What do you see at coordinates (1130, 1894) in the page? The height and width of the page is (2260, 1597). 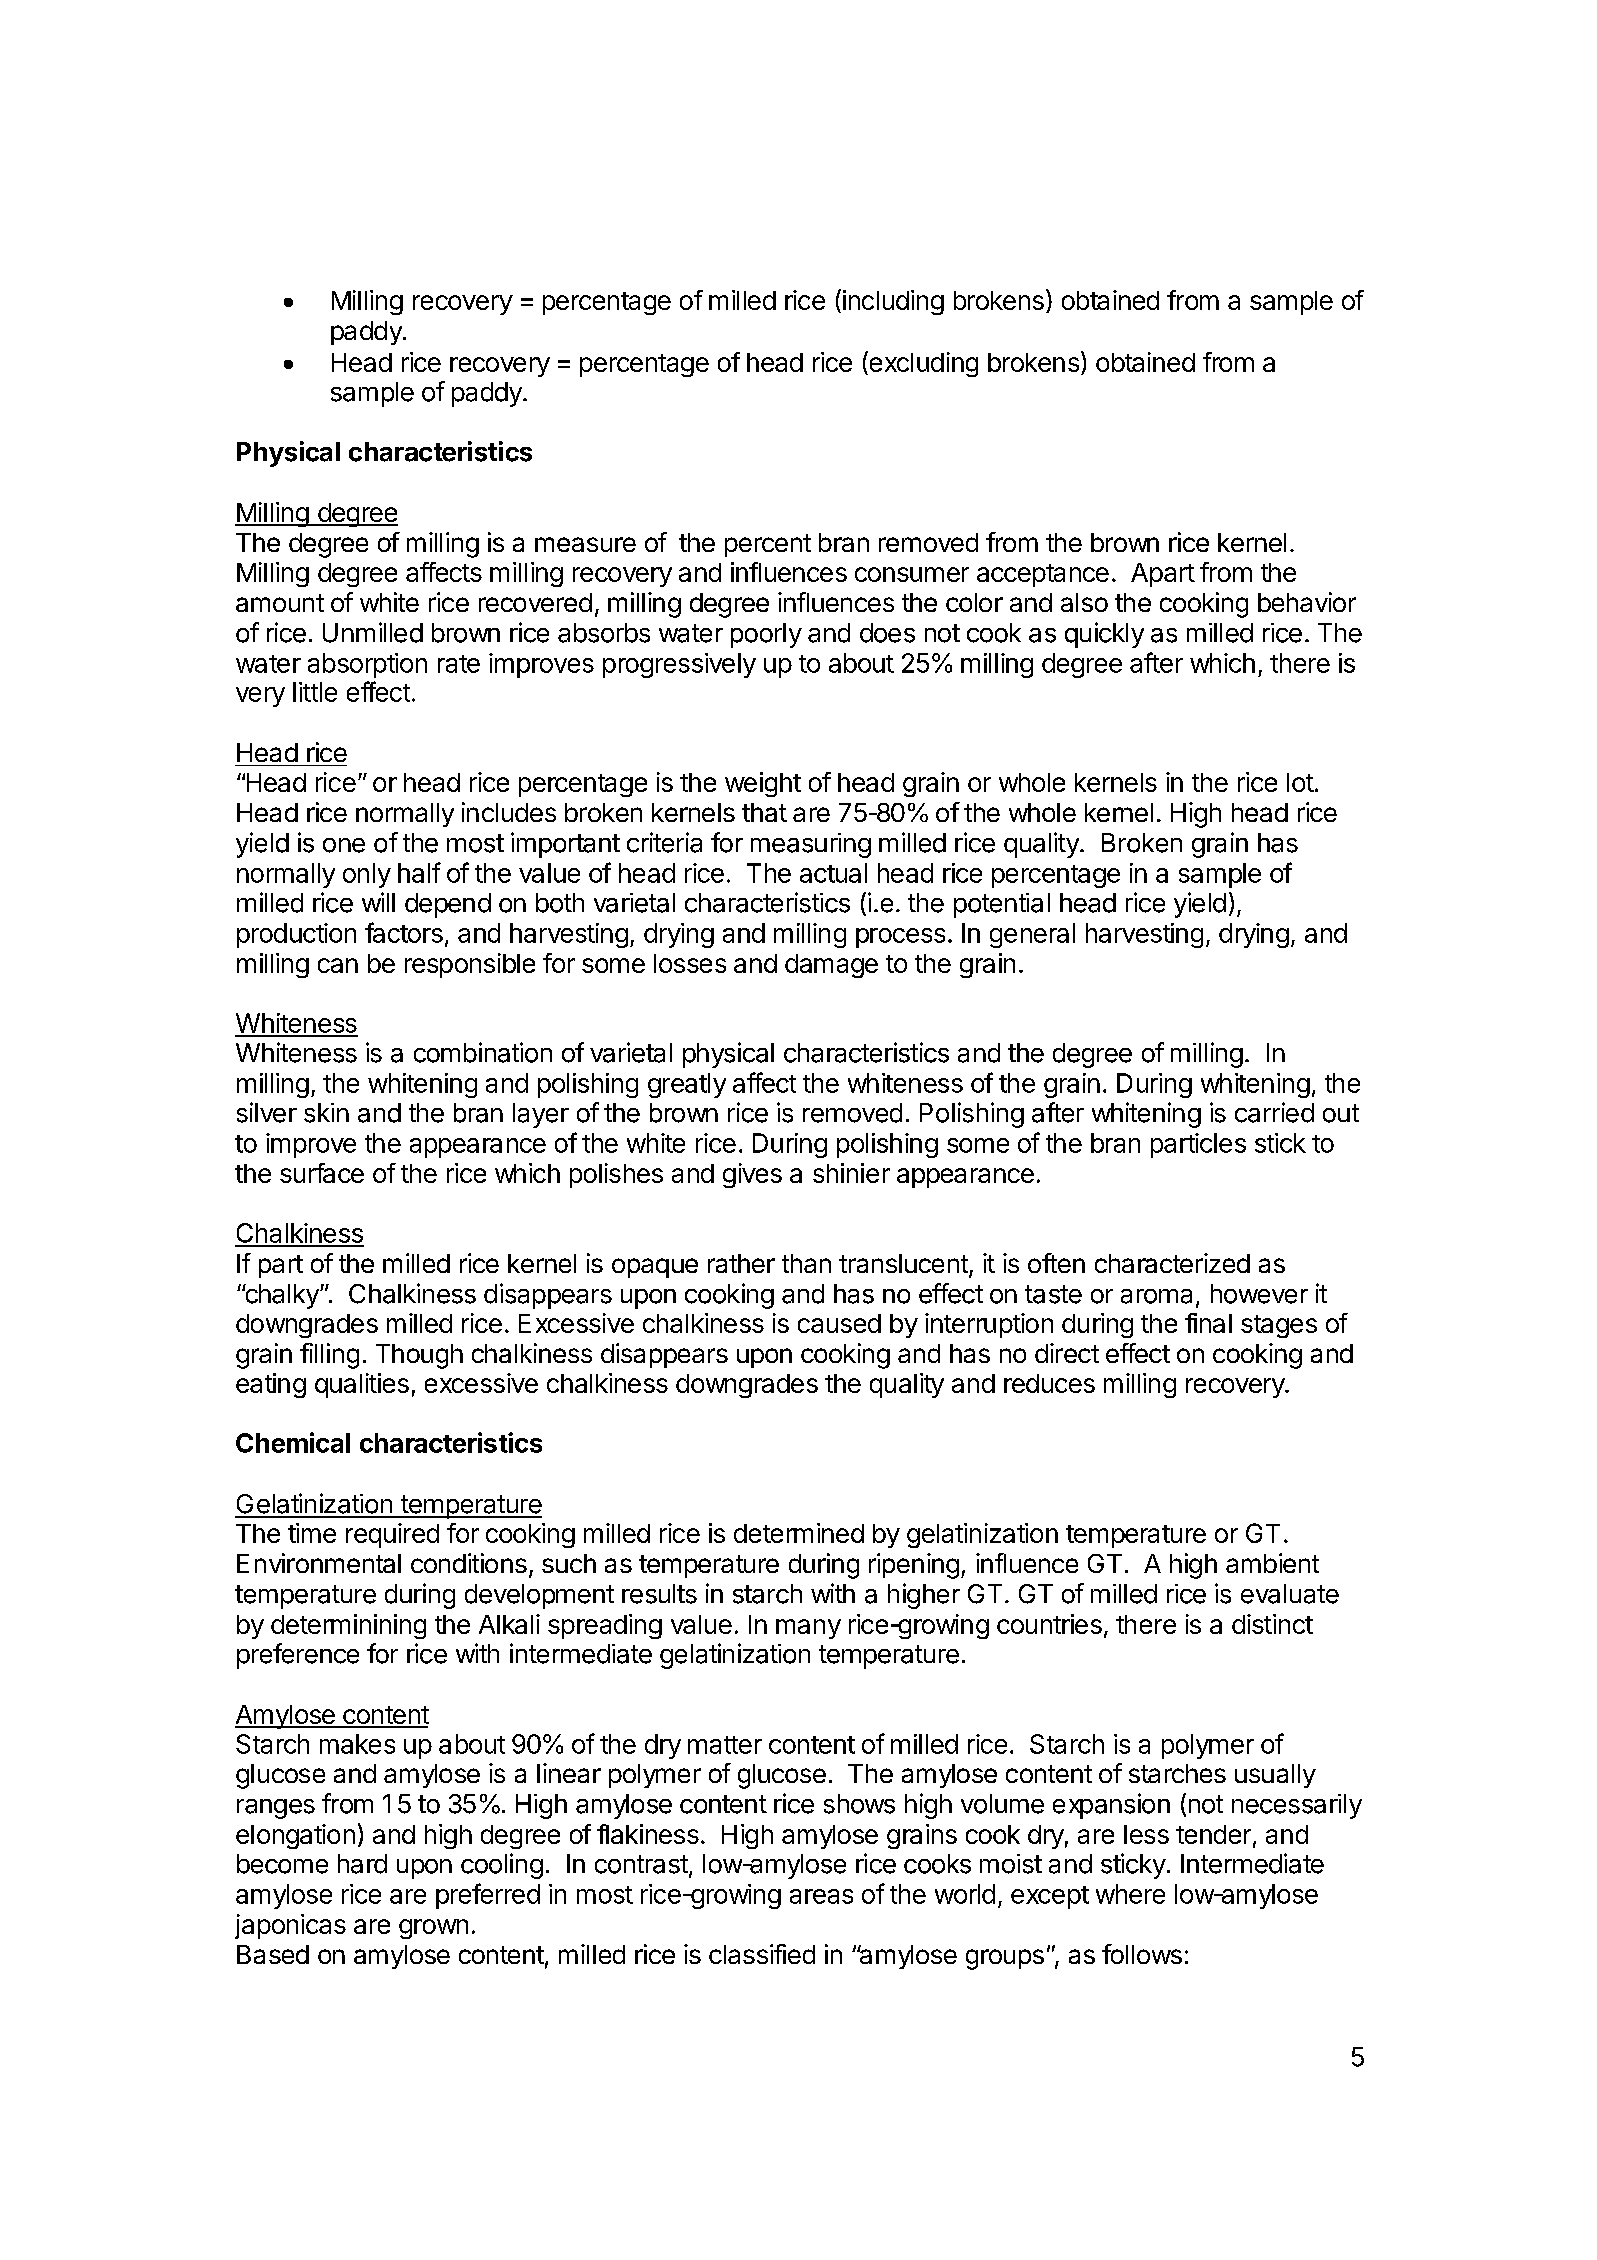 I see `where` at bounding box center [1130, 1894].
